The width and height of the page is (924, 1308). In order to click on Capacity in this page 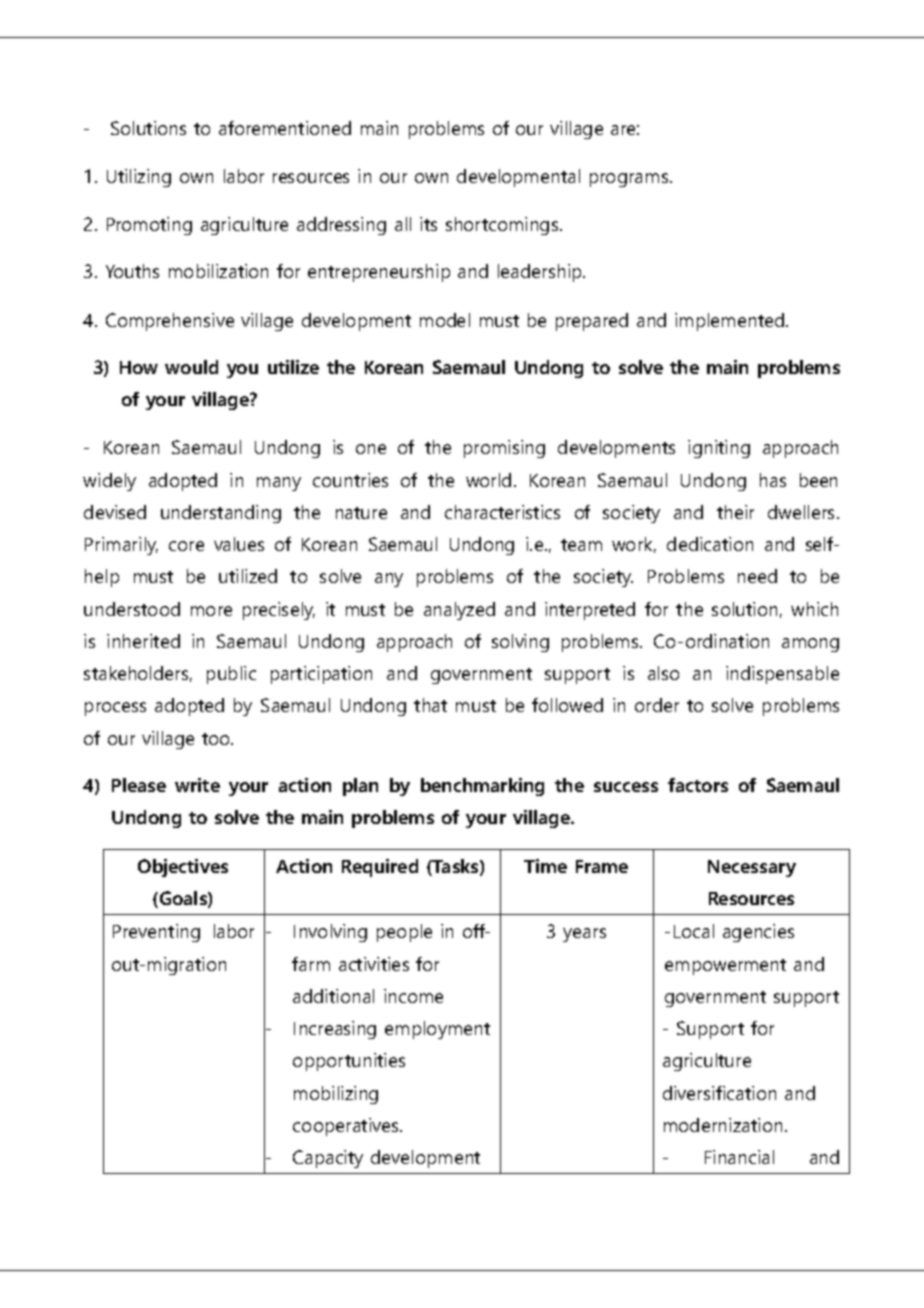, I will do `click(328, 1159)`.
